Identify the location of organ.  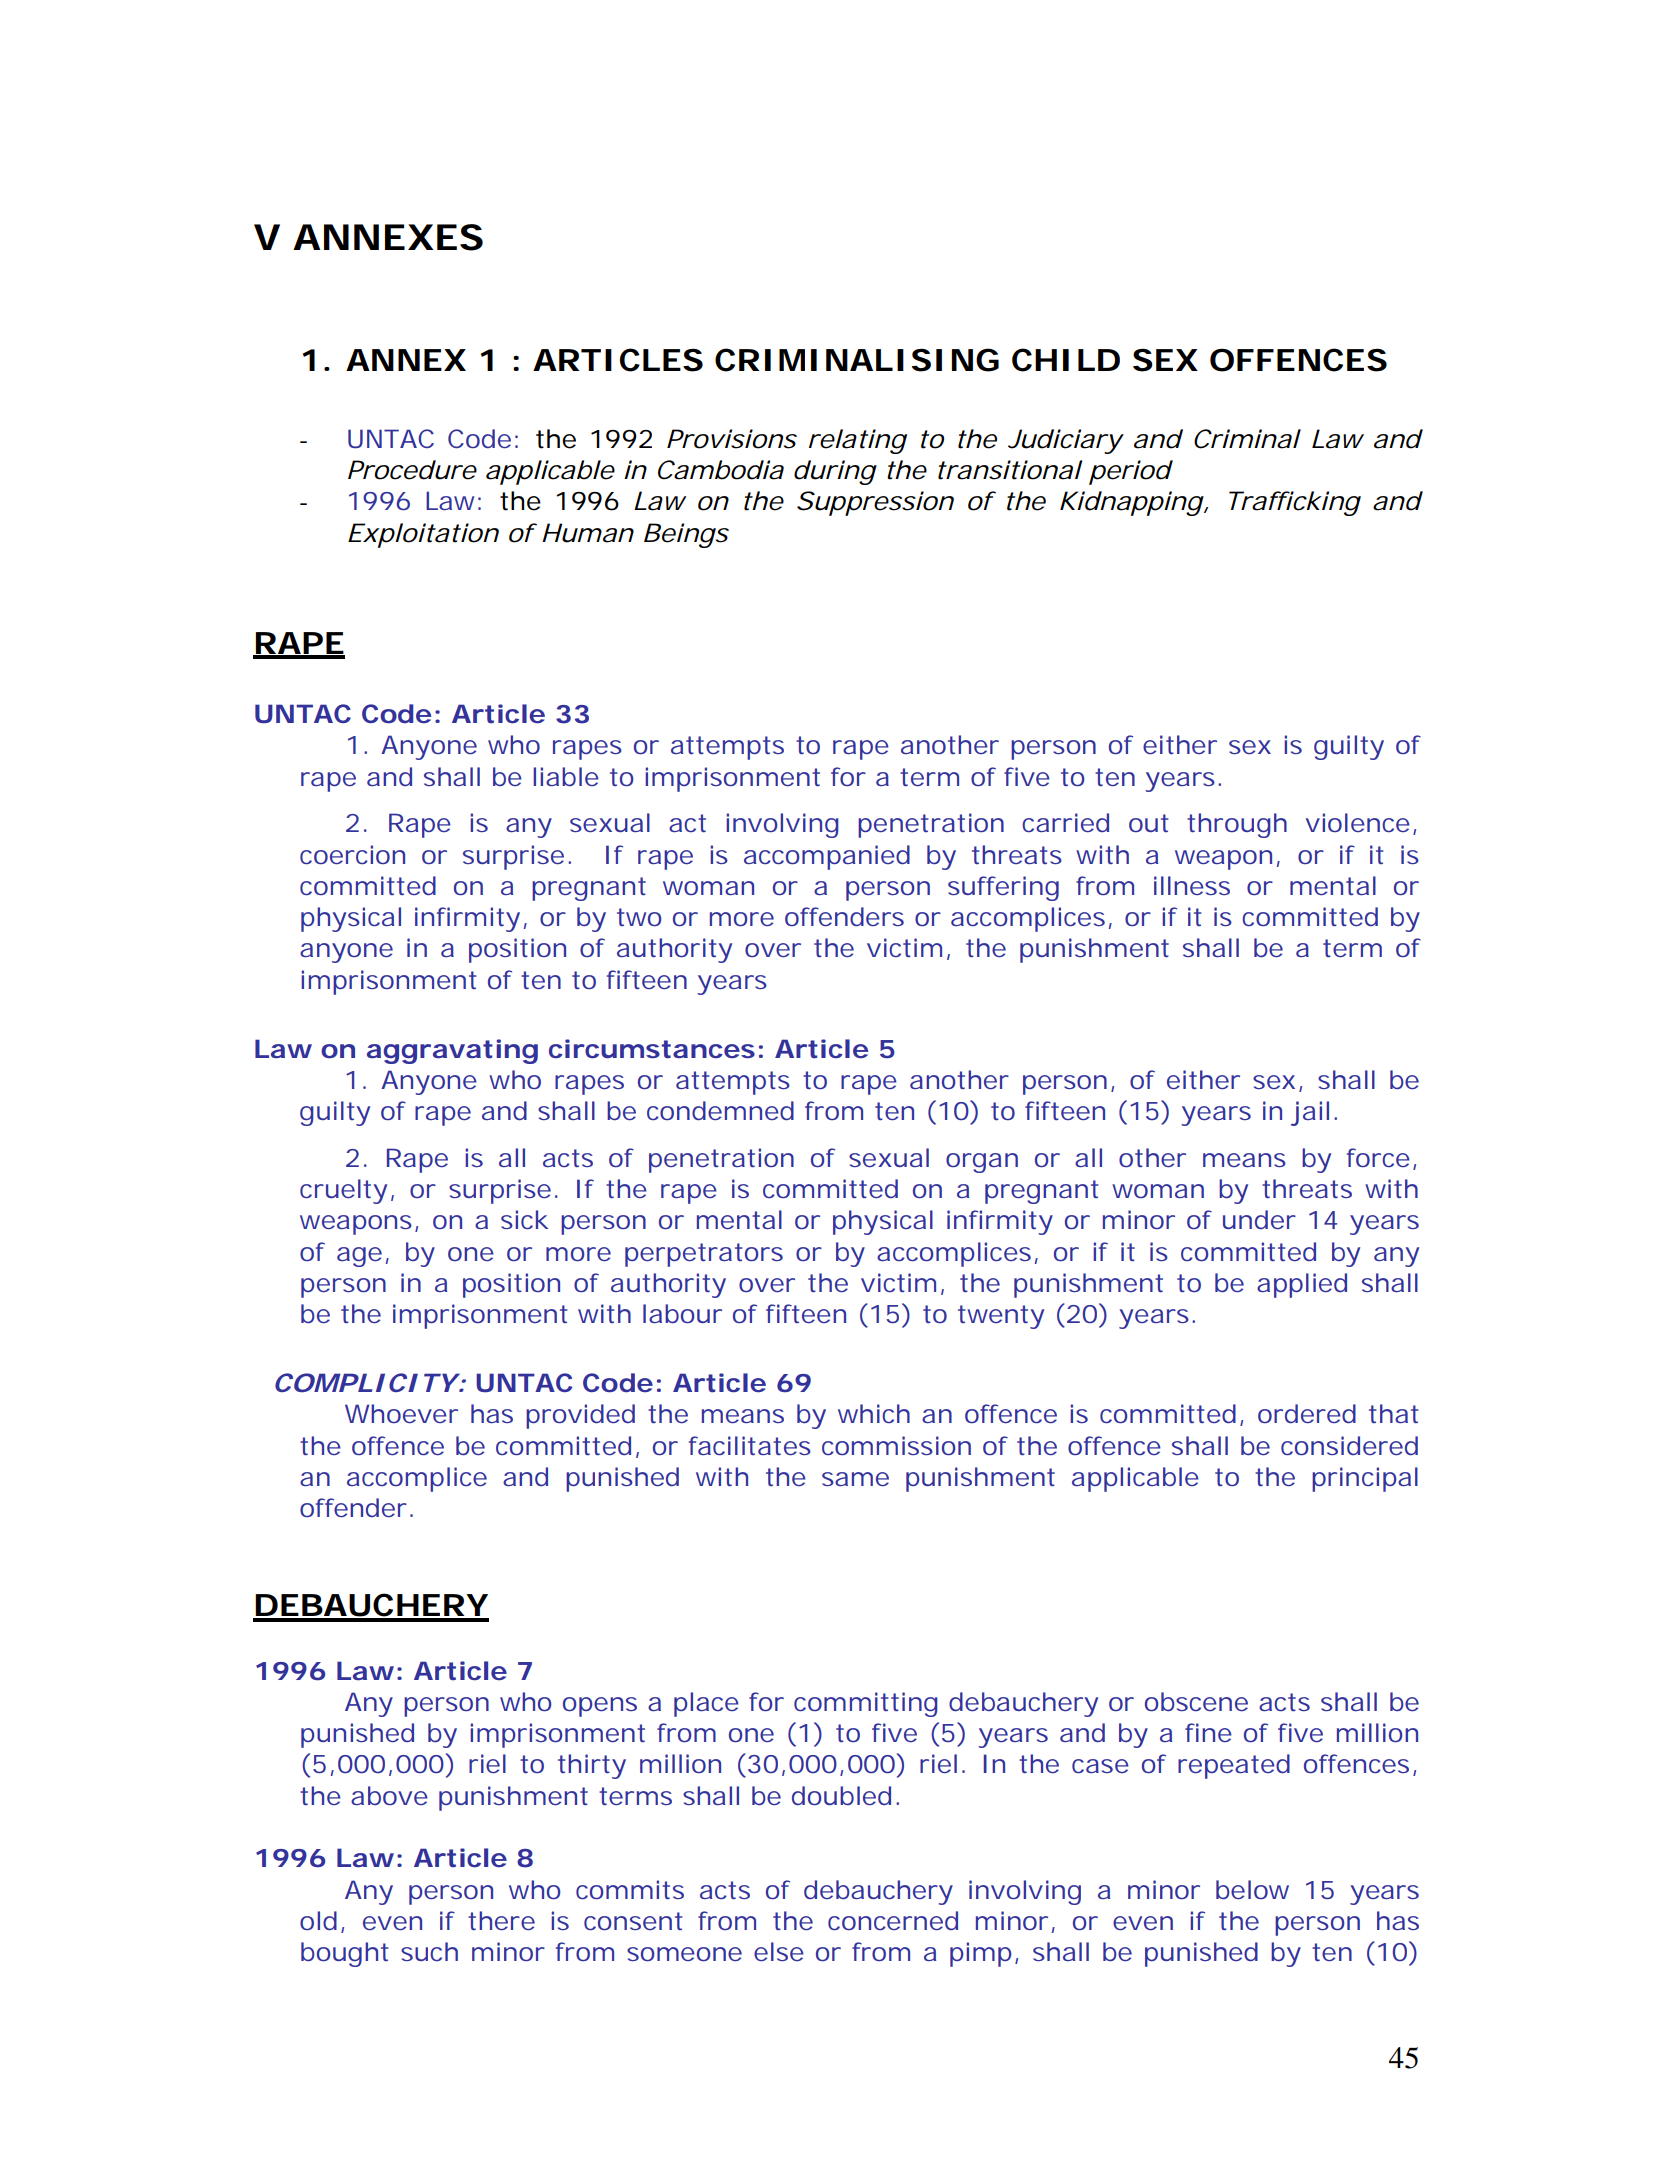
(982, 1163).
